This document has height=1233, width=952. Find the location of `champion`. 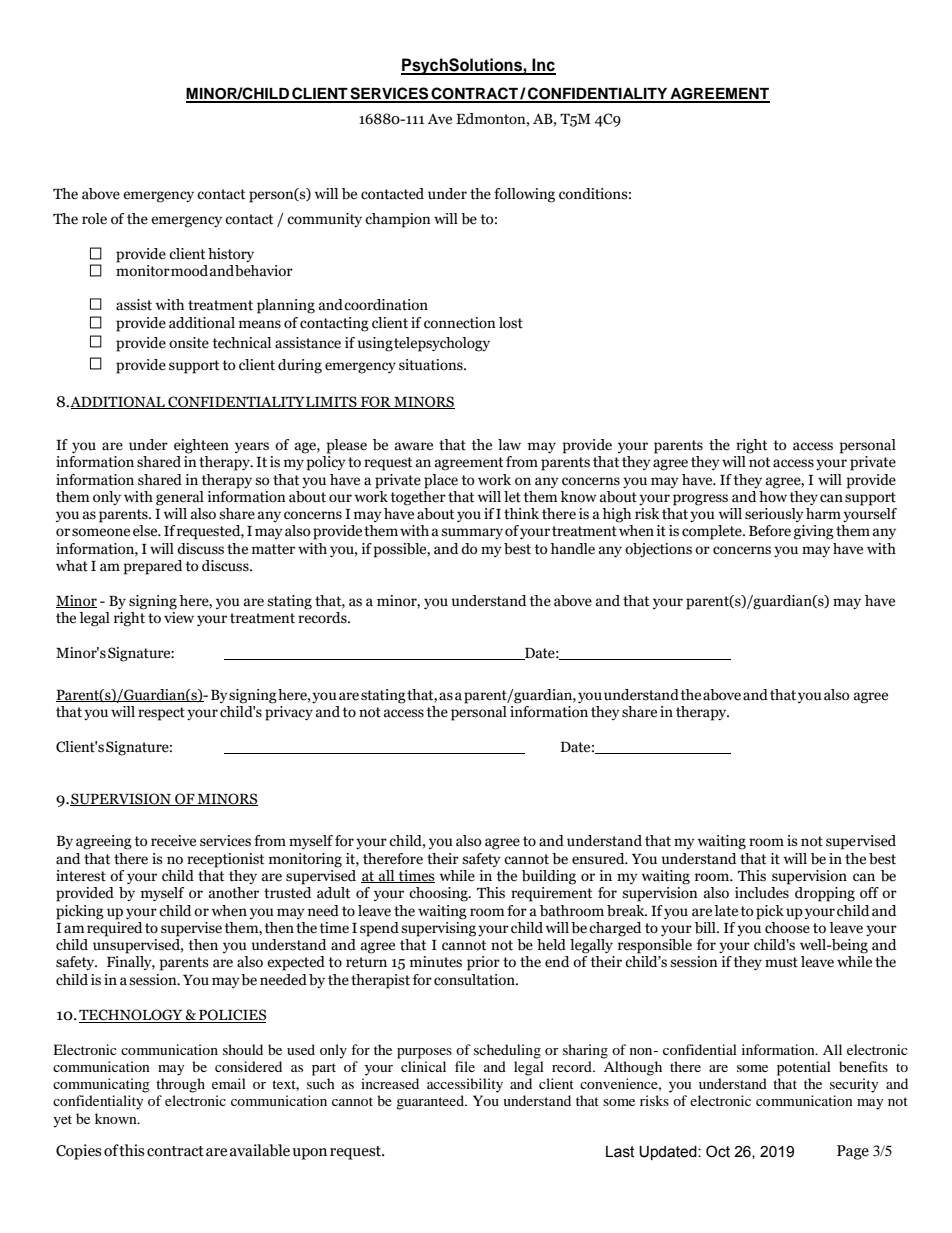

champion is located at coordinates (398, 220).
